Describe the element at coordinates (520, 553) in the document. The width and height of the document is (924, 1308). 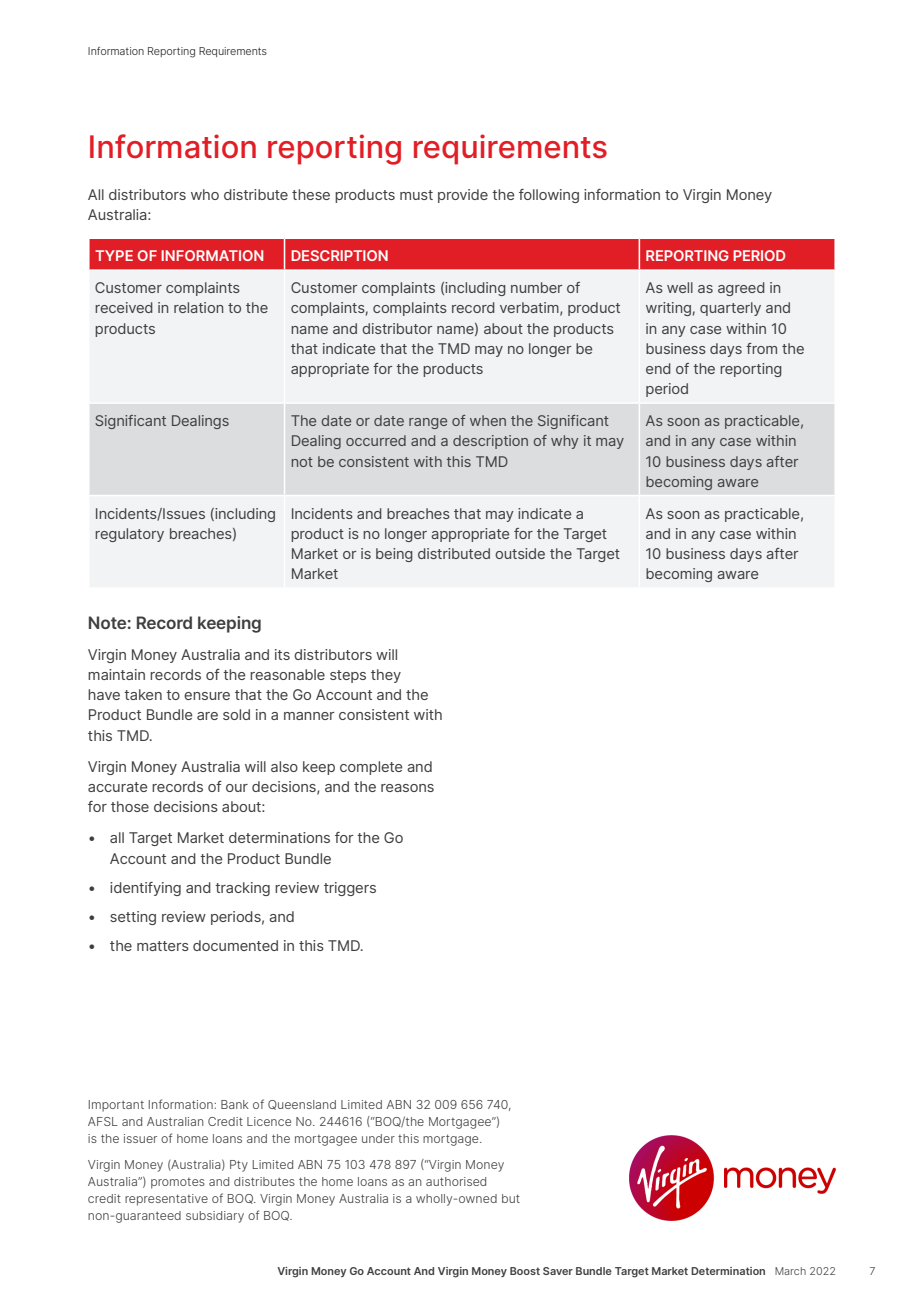
I see `outside` at that location.
